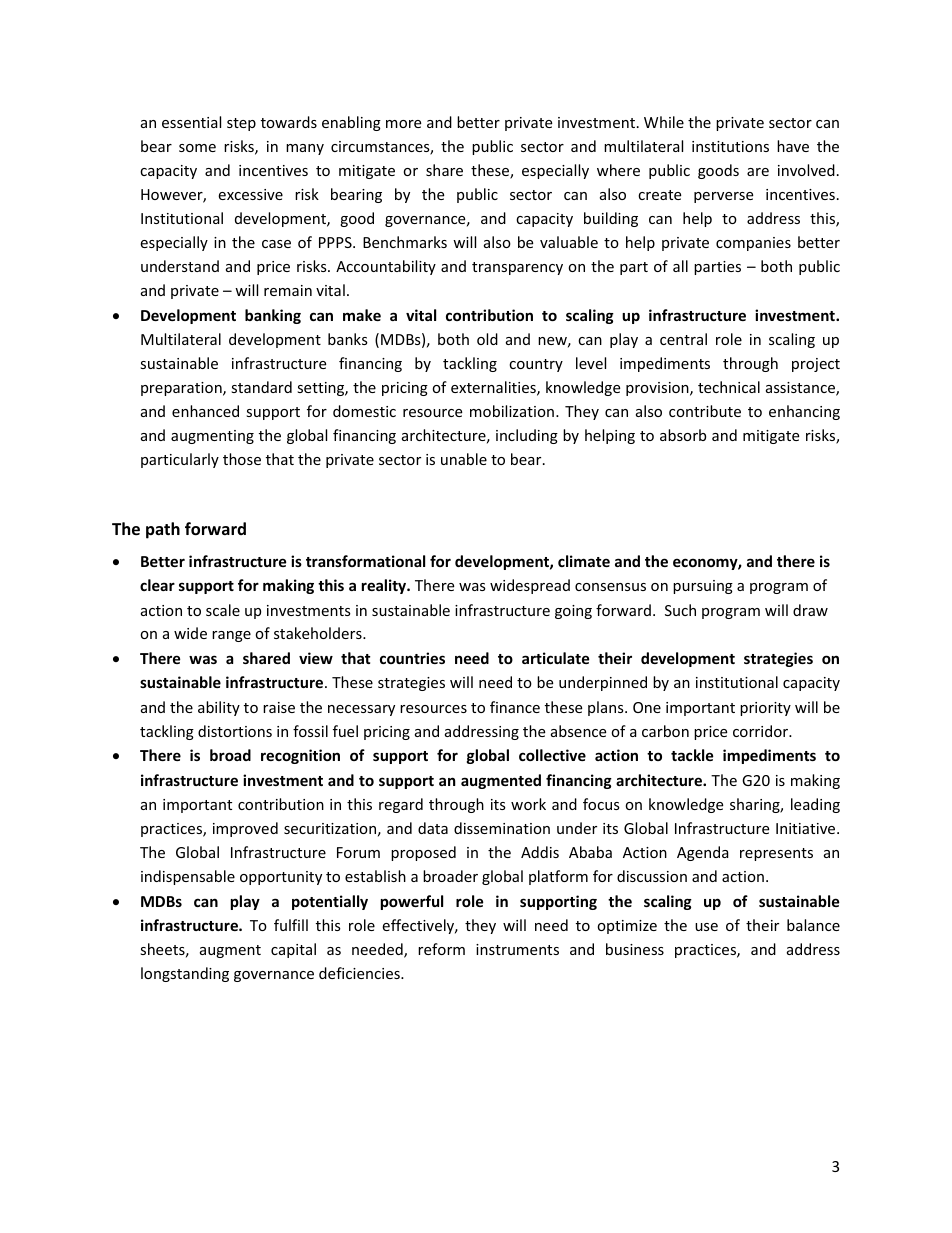 The image size is (952, 1233). I want to click on institutions, so click(730, 146).
